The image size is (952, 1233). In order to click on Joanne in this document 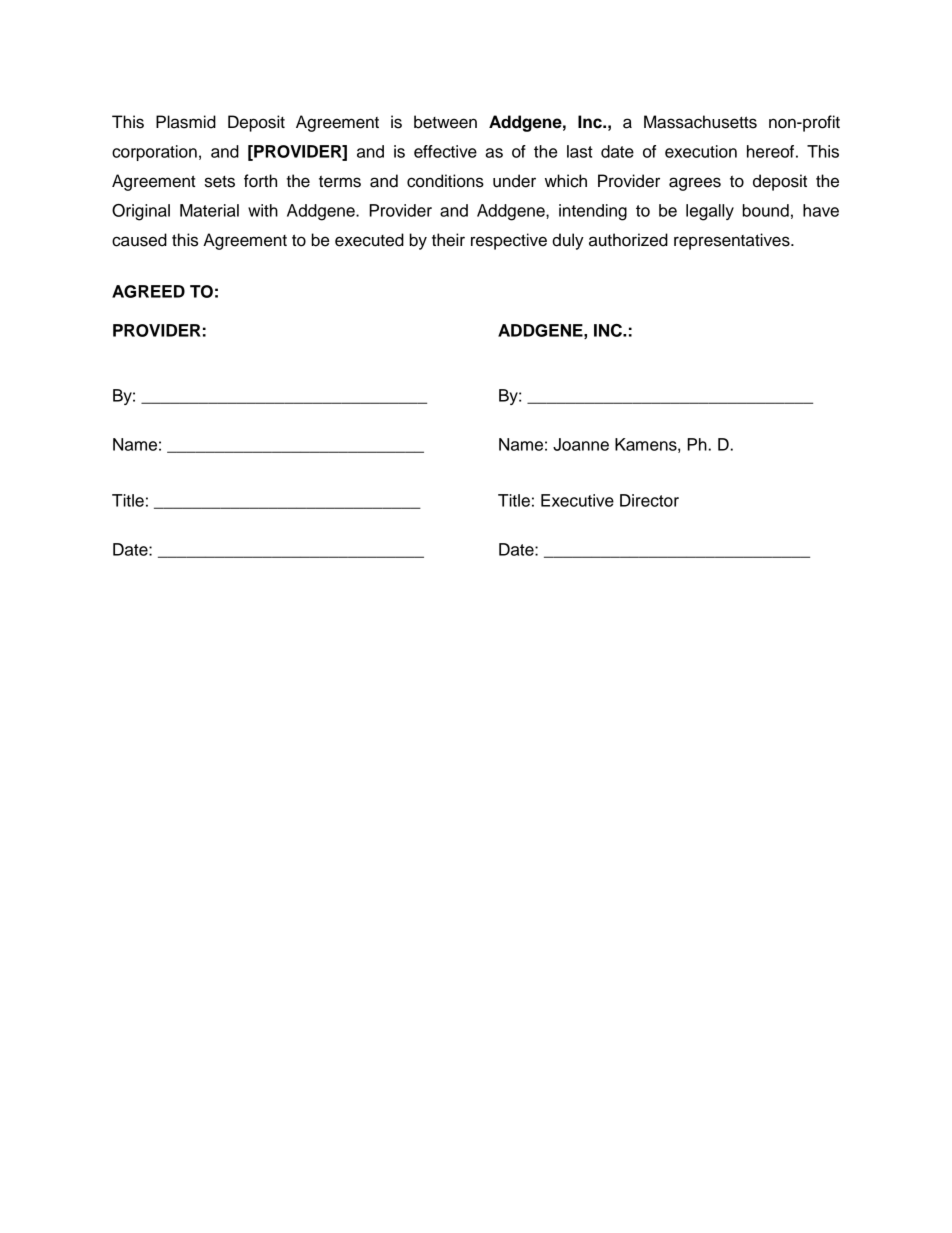, I will do `click(581, 444)`.
